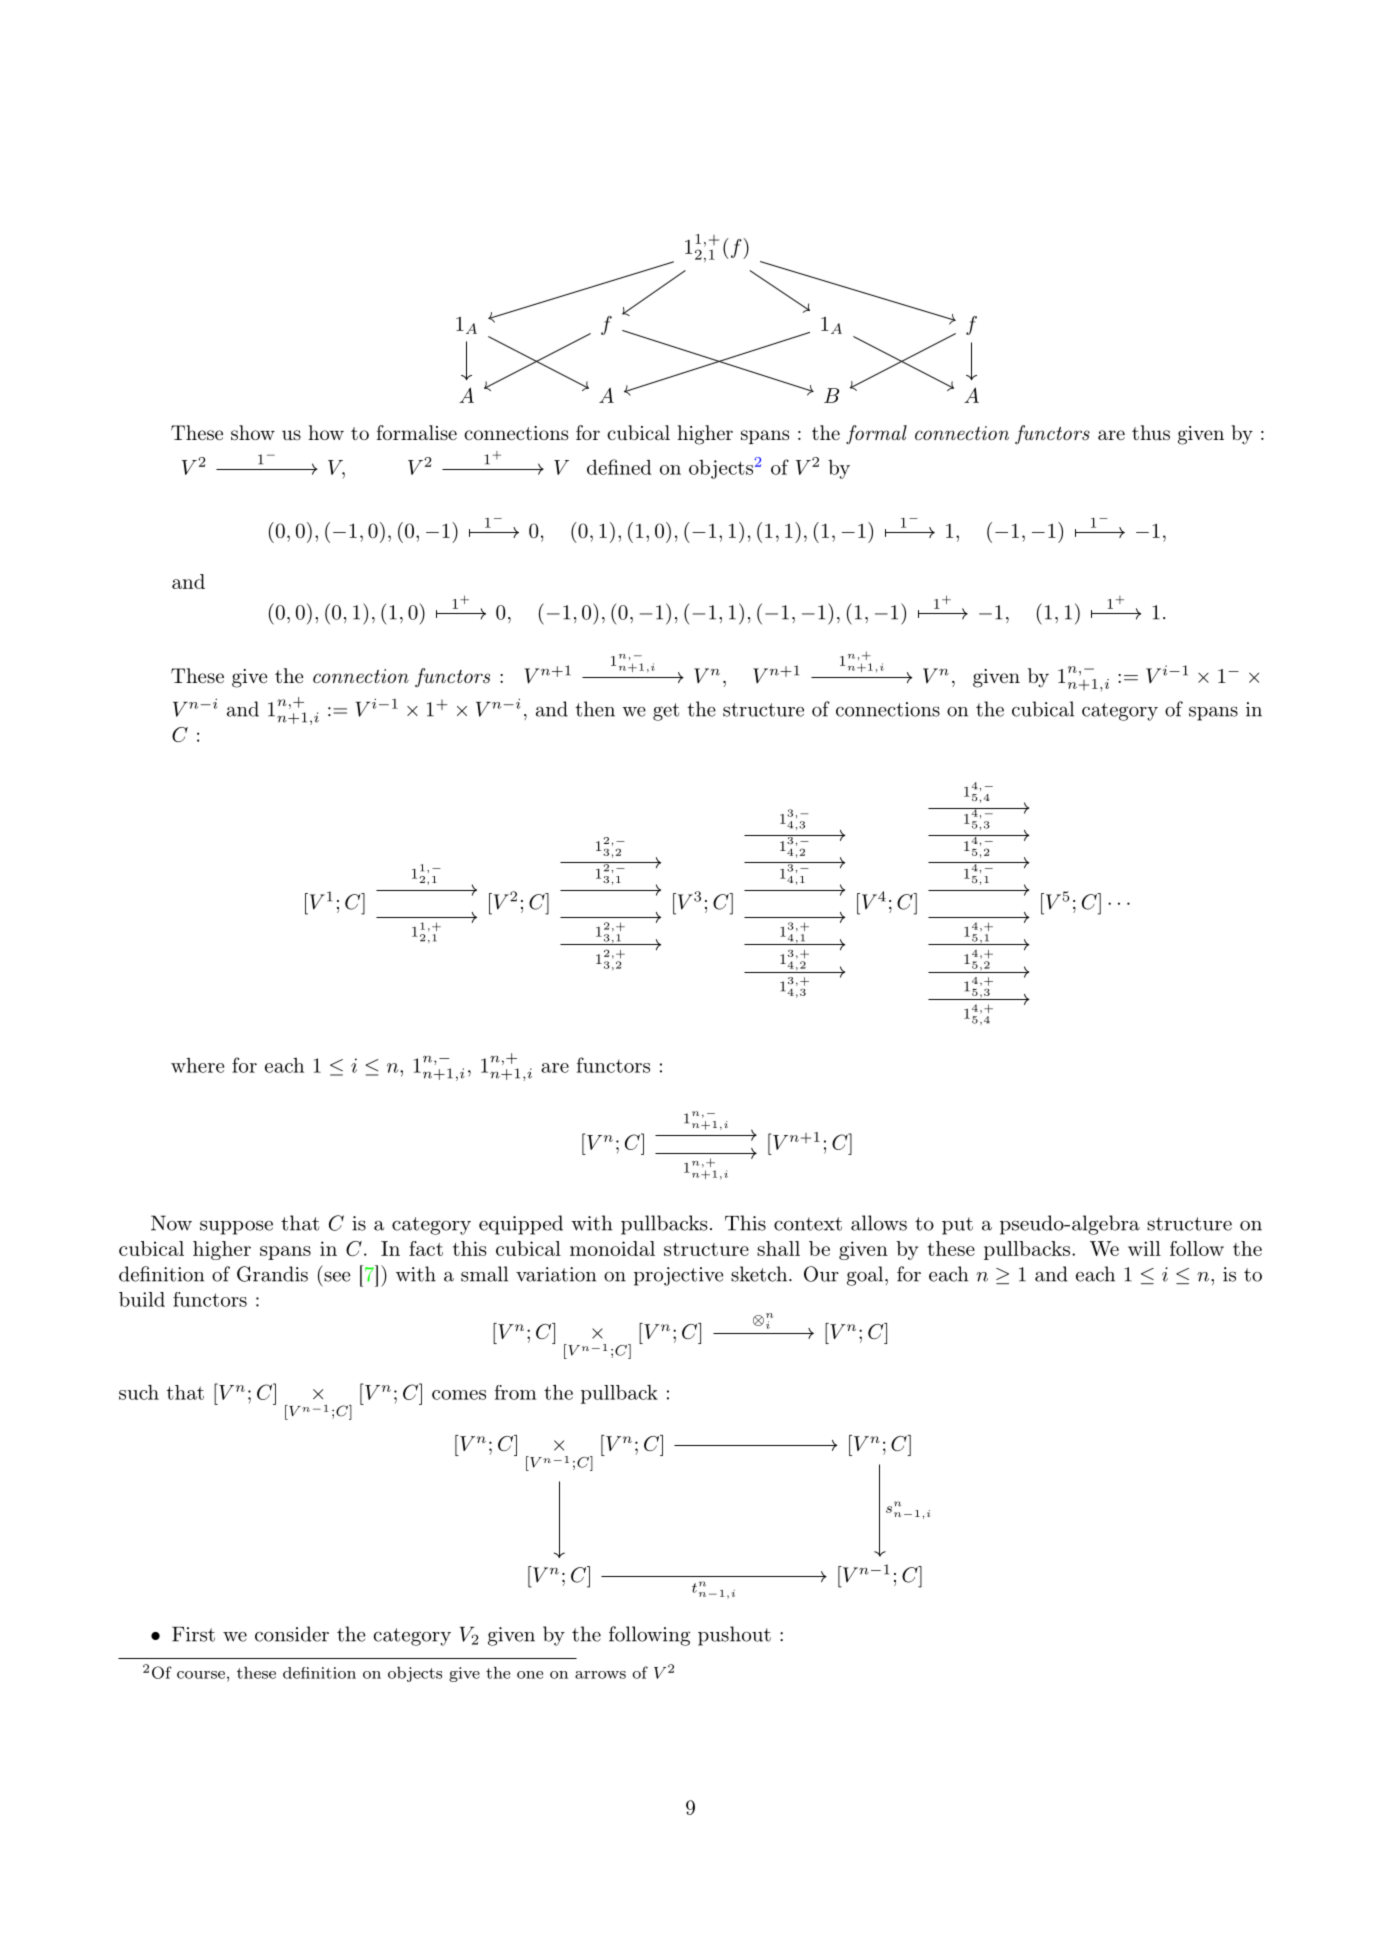  What do you see at coordinates (253, 432) in the image?
I see `show` at bounding box center [253, 432].
